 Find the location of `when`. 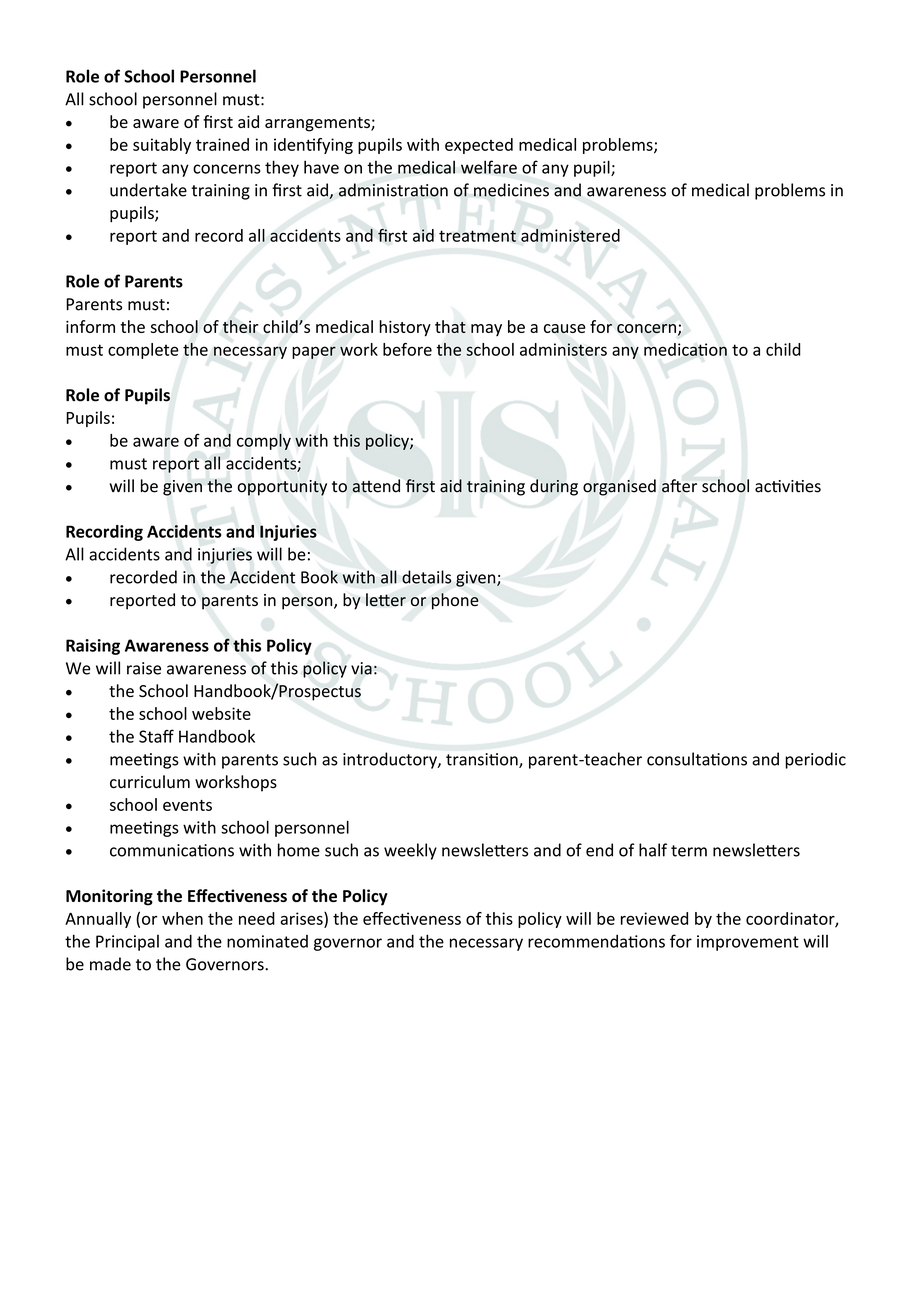

when is located at coordinates (182, 918).
